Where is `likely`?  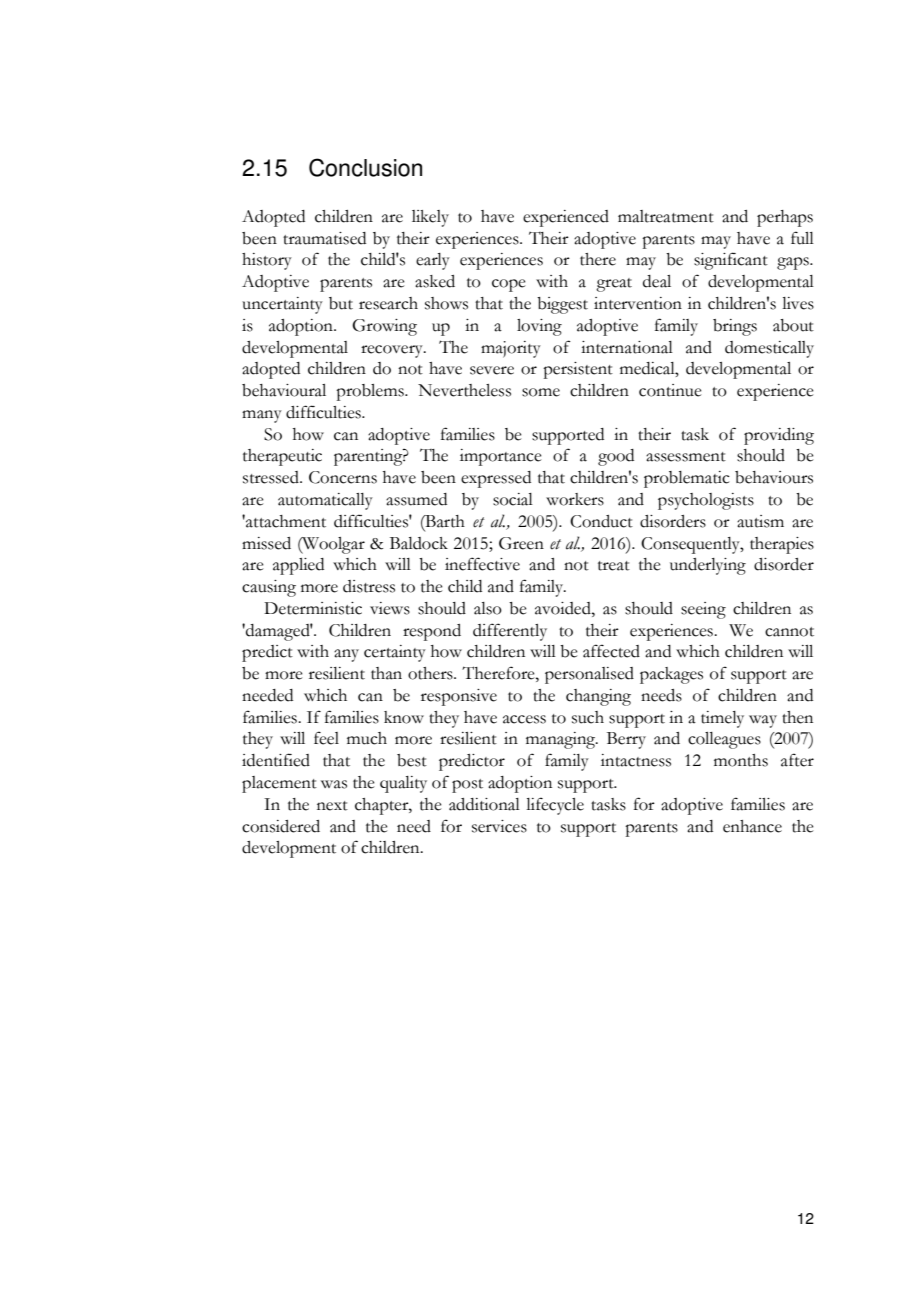 likely is located at coordinates (430, 218).
